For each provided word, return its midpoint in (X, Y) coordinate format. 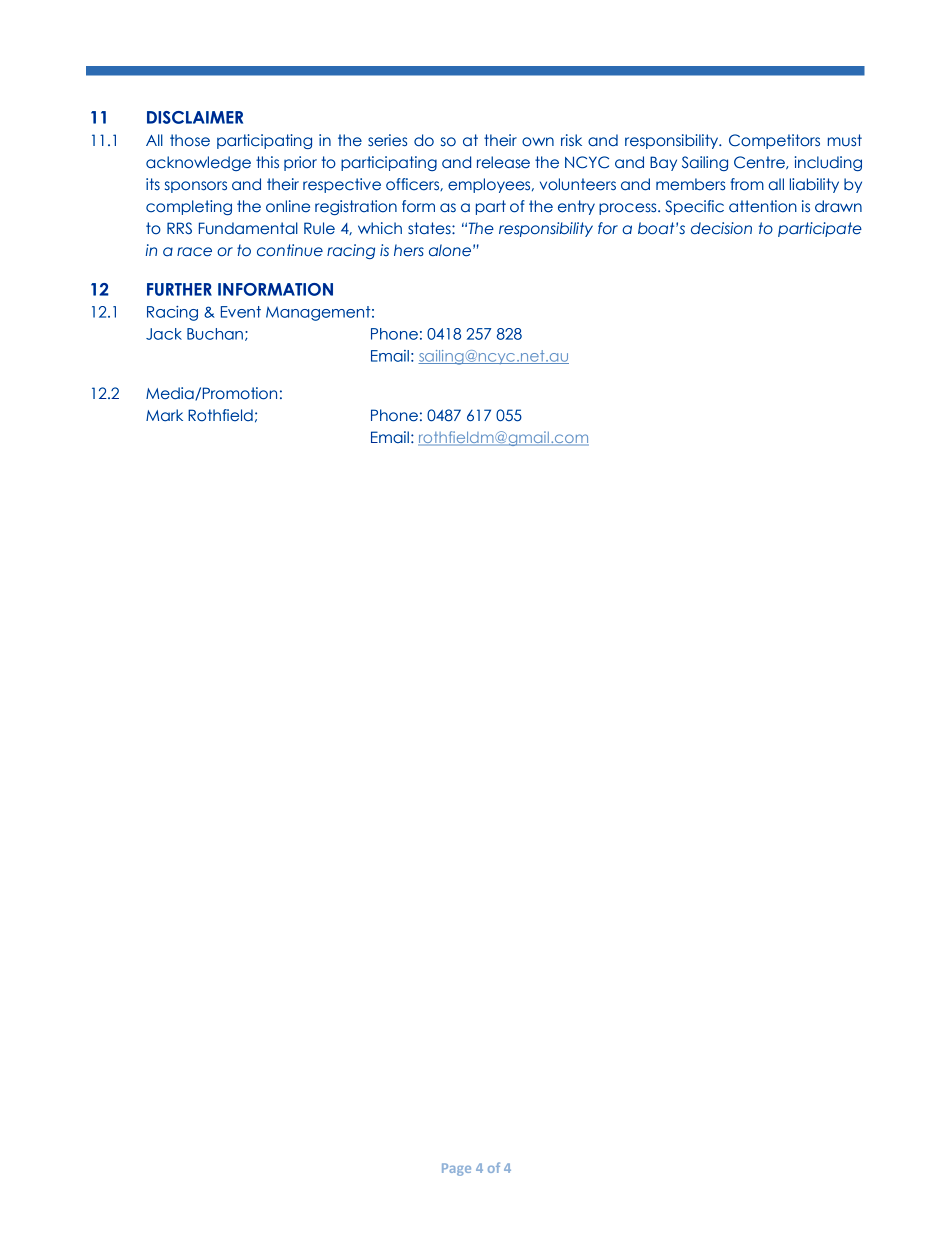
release (503, 162)
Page (456, 1169)
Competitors (774, 141)
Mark (164, 415)
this (267, 162)
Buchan (215, 334)
